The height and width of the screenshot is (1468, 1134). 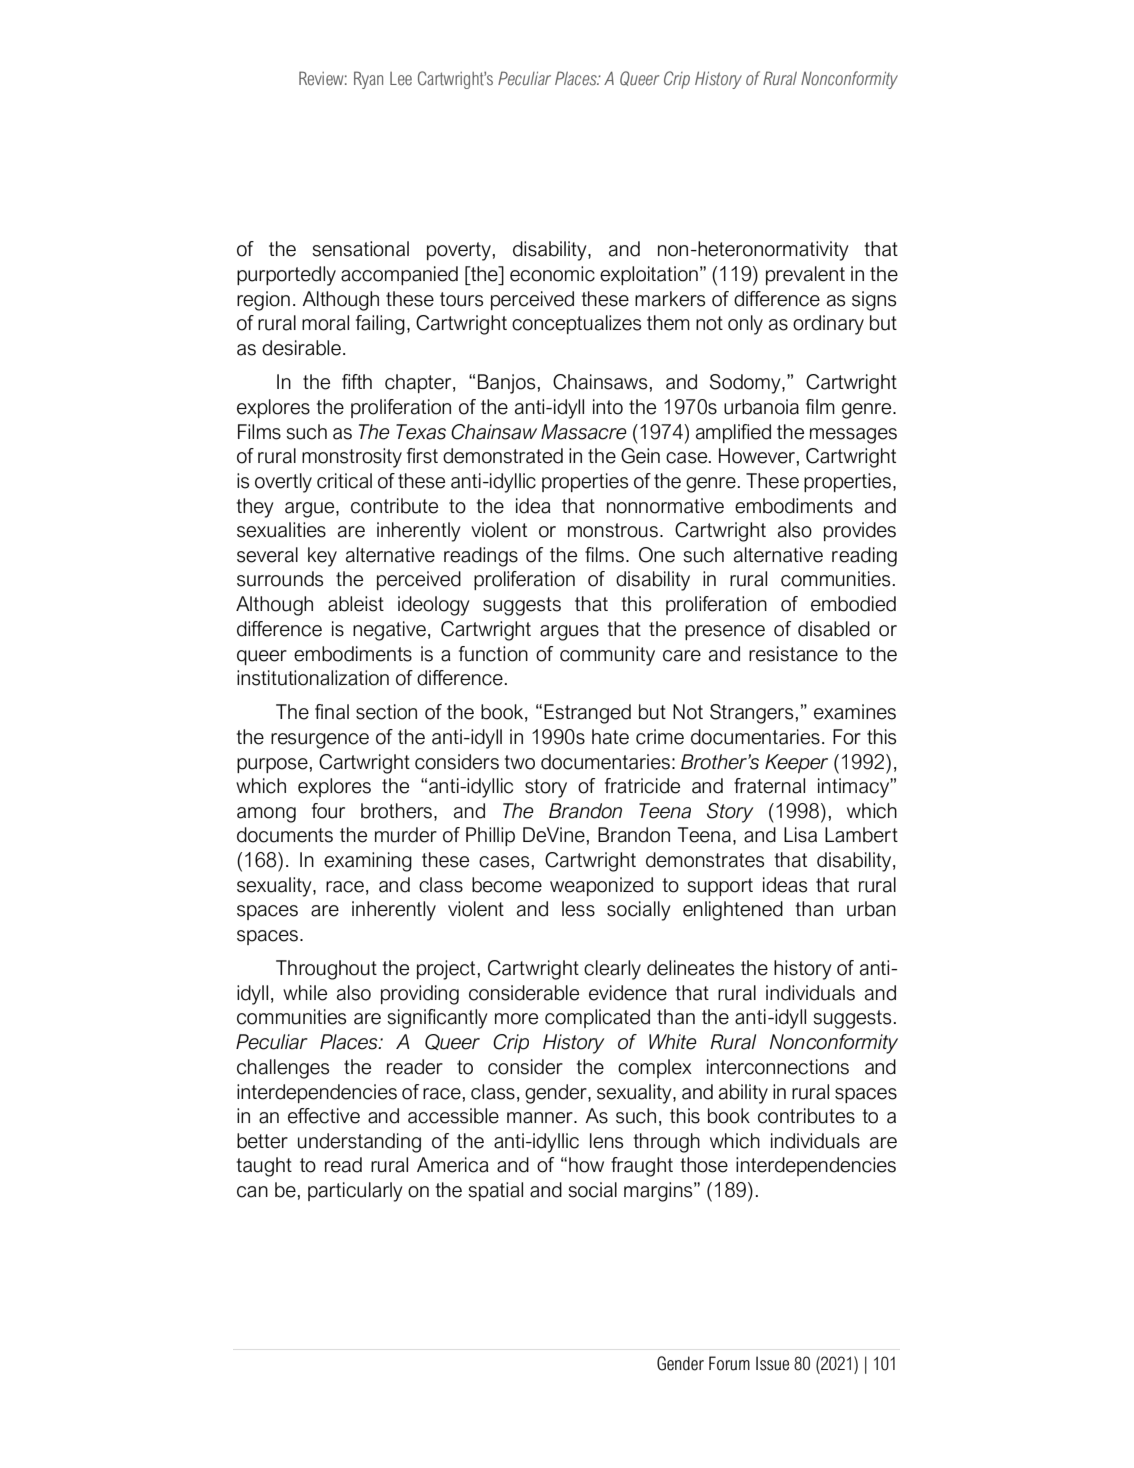 What do you see at coordinates (587, 714) in the screenshot?
I see `Estranged` at bounding box center [587, 714].
